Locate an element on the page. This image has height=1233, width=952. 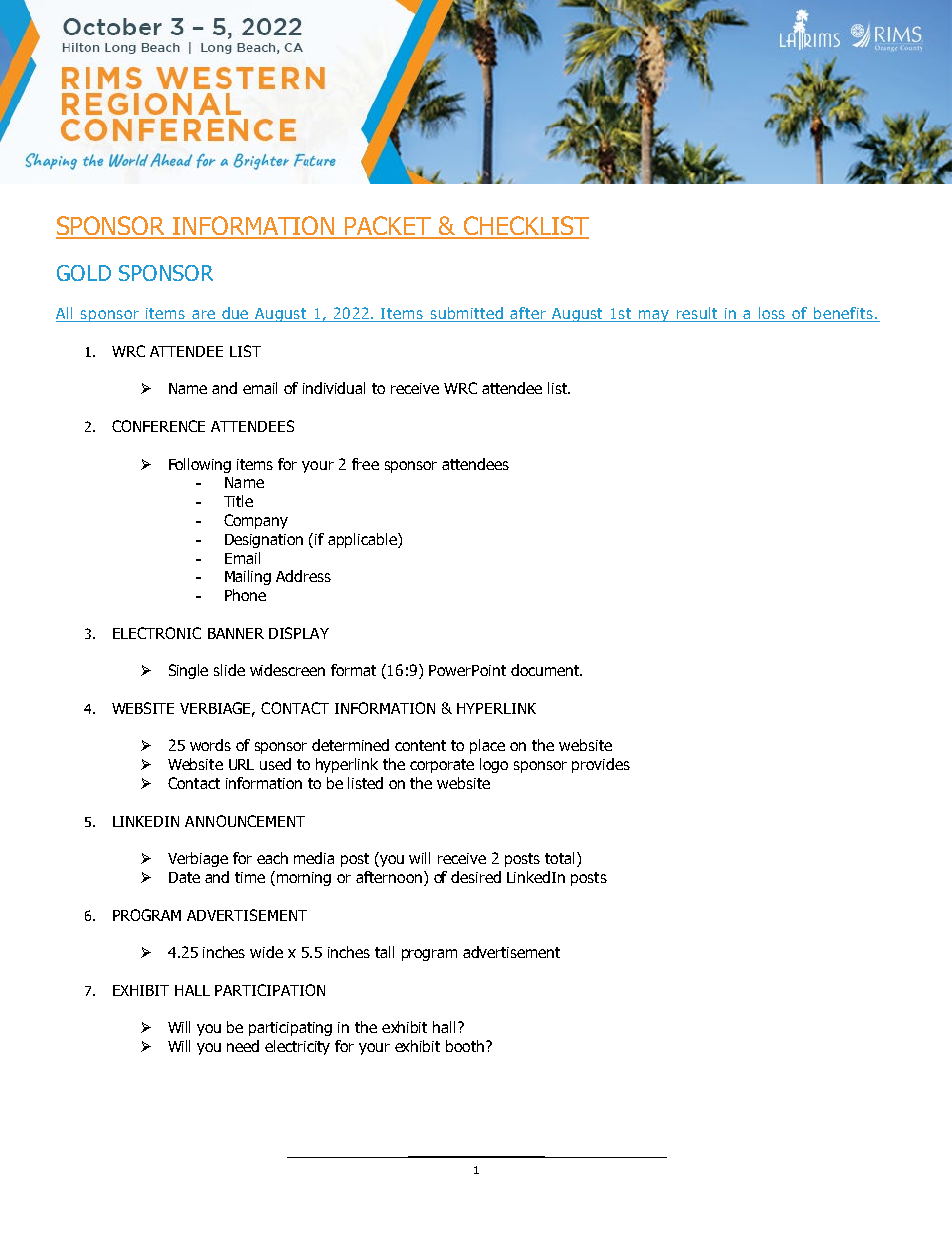
PACKET is located at coordinates (389, 227).
